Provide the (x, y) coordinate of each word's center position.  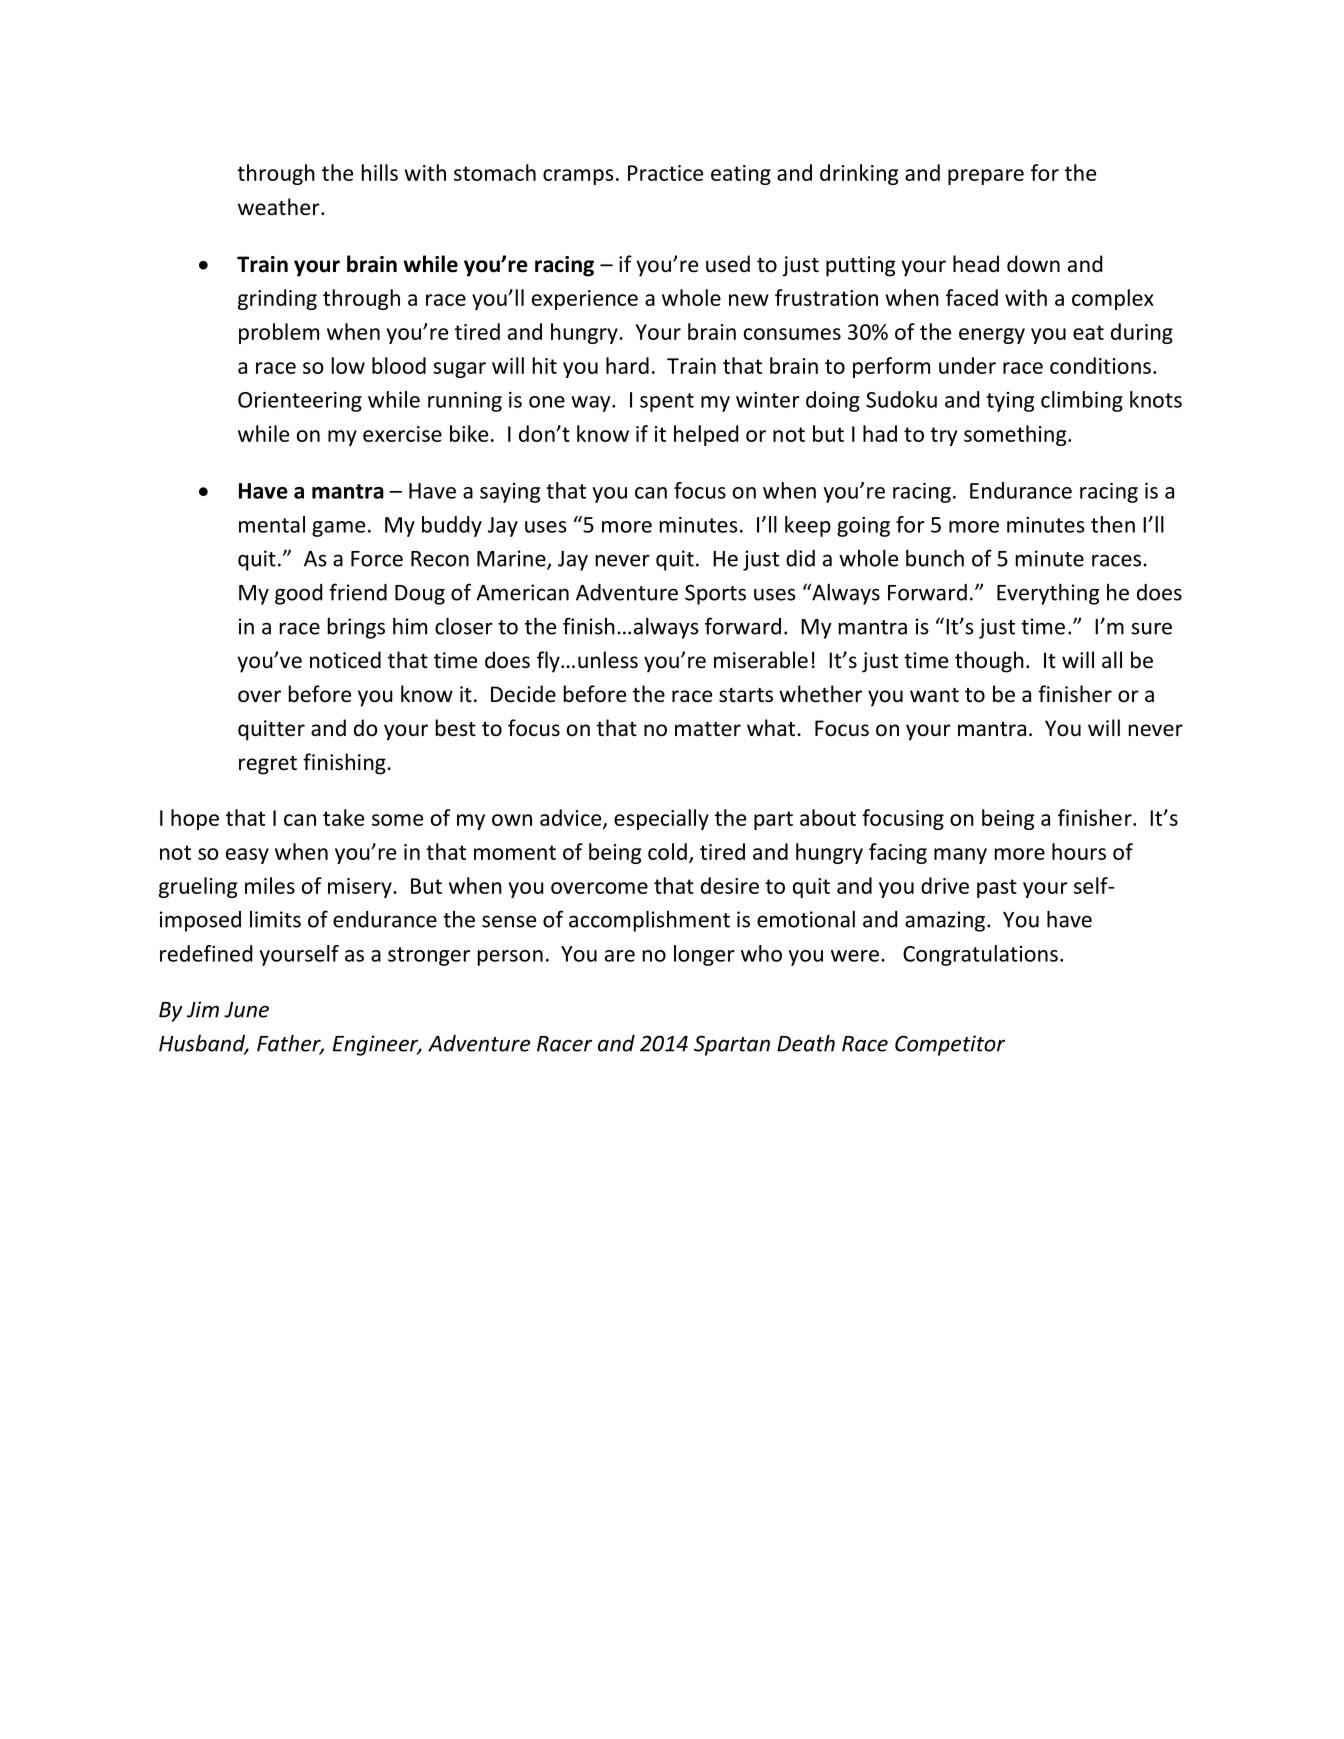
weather (280, 207)
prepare (986, 177)
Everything (1048, 594)
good (298, 594)
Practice (665, 173)
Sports (715, 594)
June (246, 1010)
